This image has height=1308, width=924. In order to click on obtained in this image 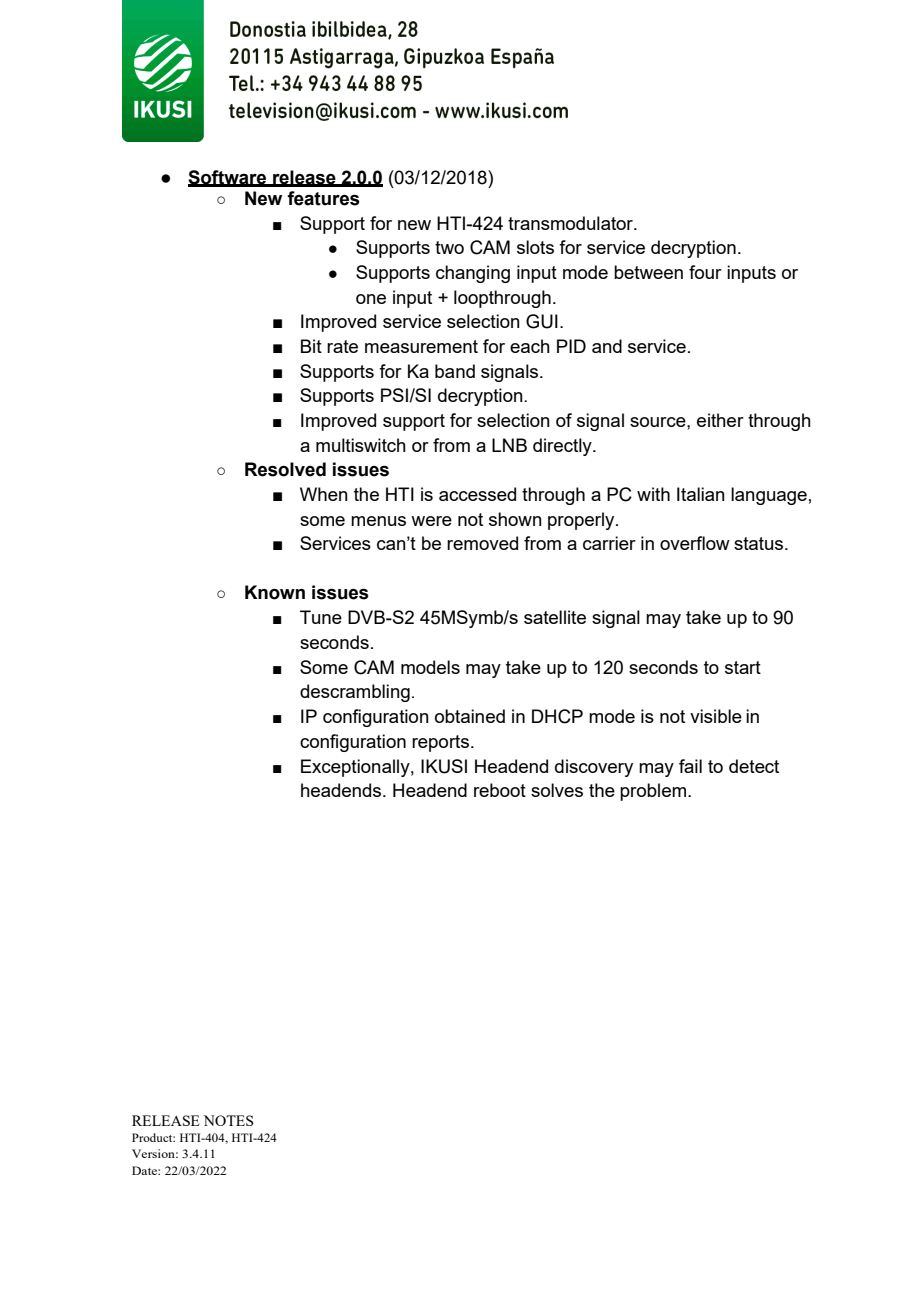, I will do `click(470, 716)`.
